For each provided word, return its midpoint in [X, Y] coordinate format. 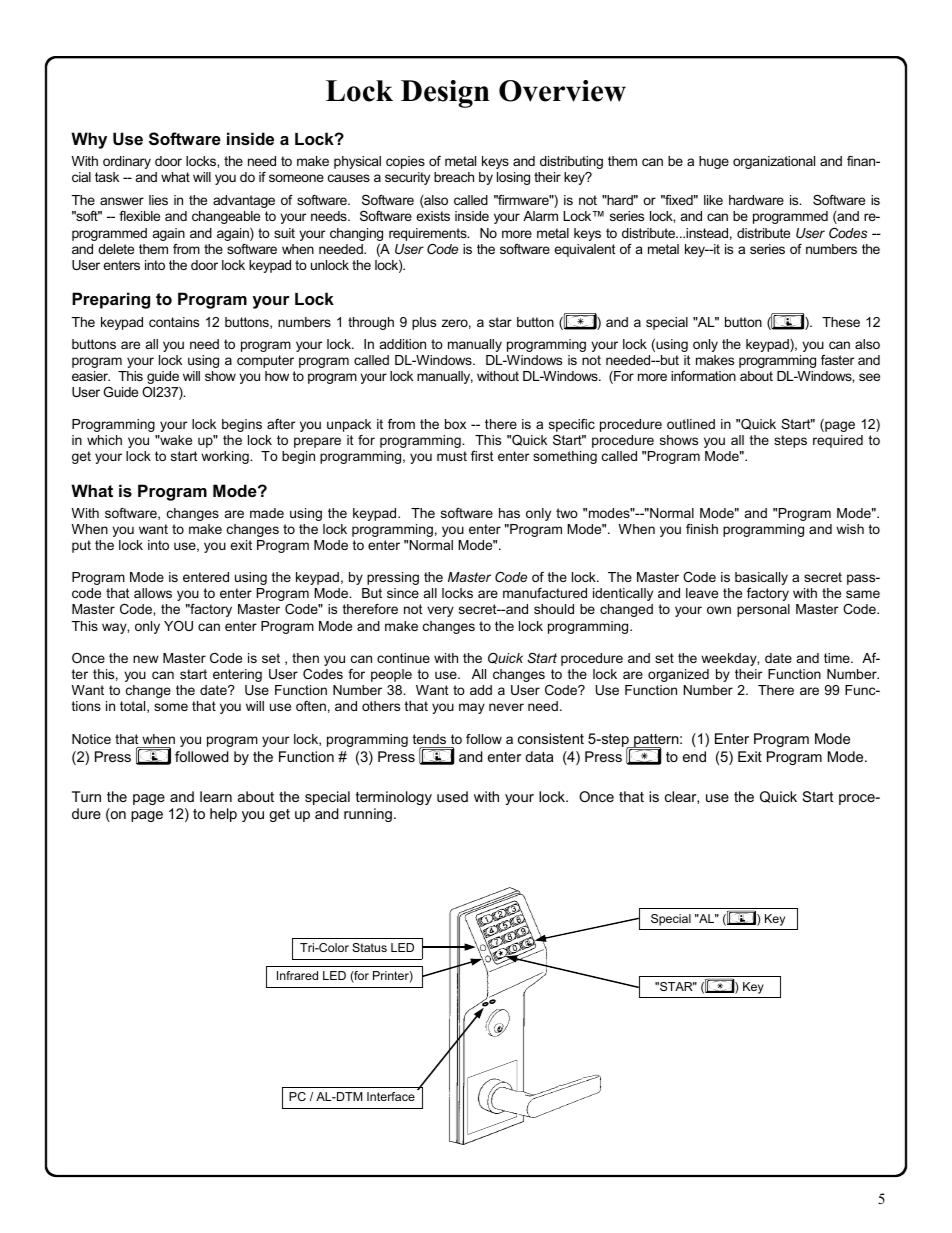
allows [153, 593]
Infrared [297, 975]
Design [445, 94]
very [440, 611]
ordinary [127, 162]
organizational [774, 162]
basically [761, 578]
